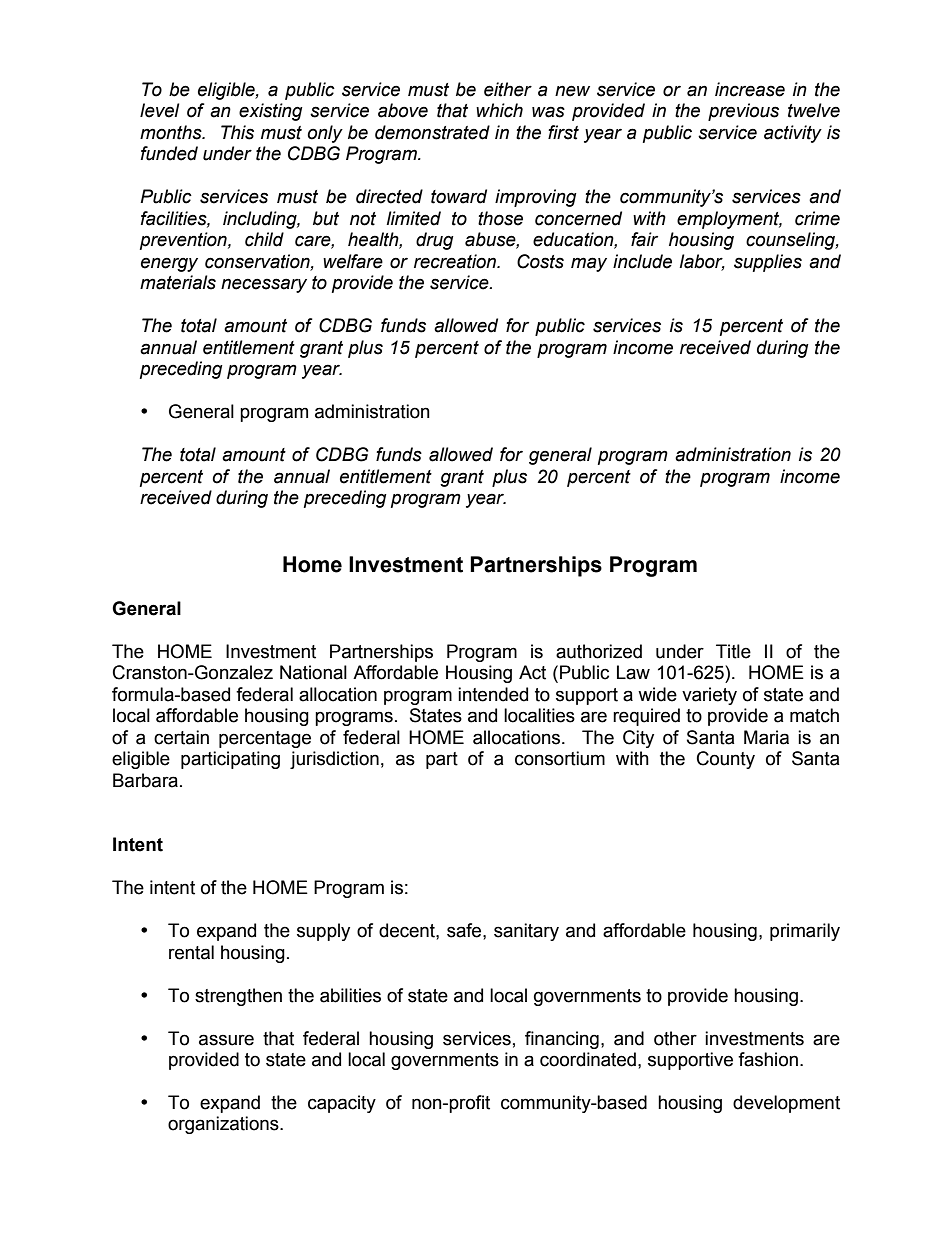 Image resolution: width=952 pixels, height=1233 pixels. I want to click on which, so click(499, 110).
